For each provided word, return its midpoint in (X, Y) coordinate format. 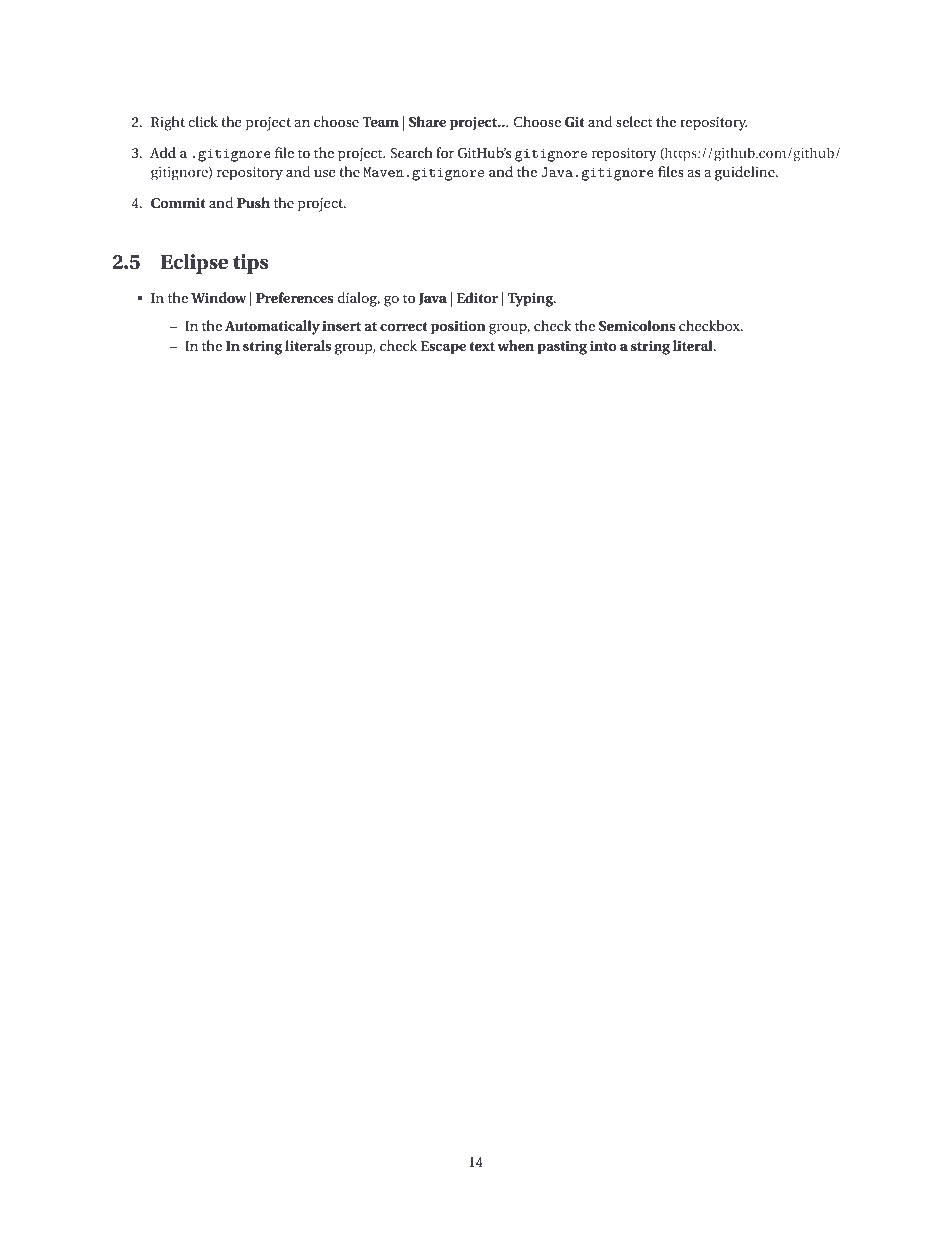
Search (411, 152)
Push (253, 202)
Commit (178, 203)
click (203, 121)
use (325, 173)
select (634, 121)
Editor (477, 297)
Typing (532, 300)
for (445, 152)
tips (250, 264)
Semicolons (637, 325)
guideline (746, 173)
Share (427, 121)
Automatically (272, 327)
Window (219, 297)
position (458, 328)
